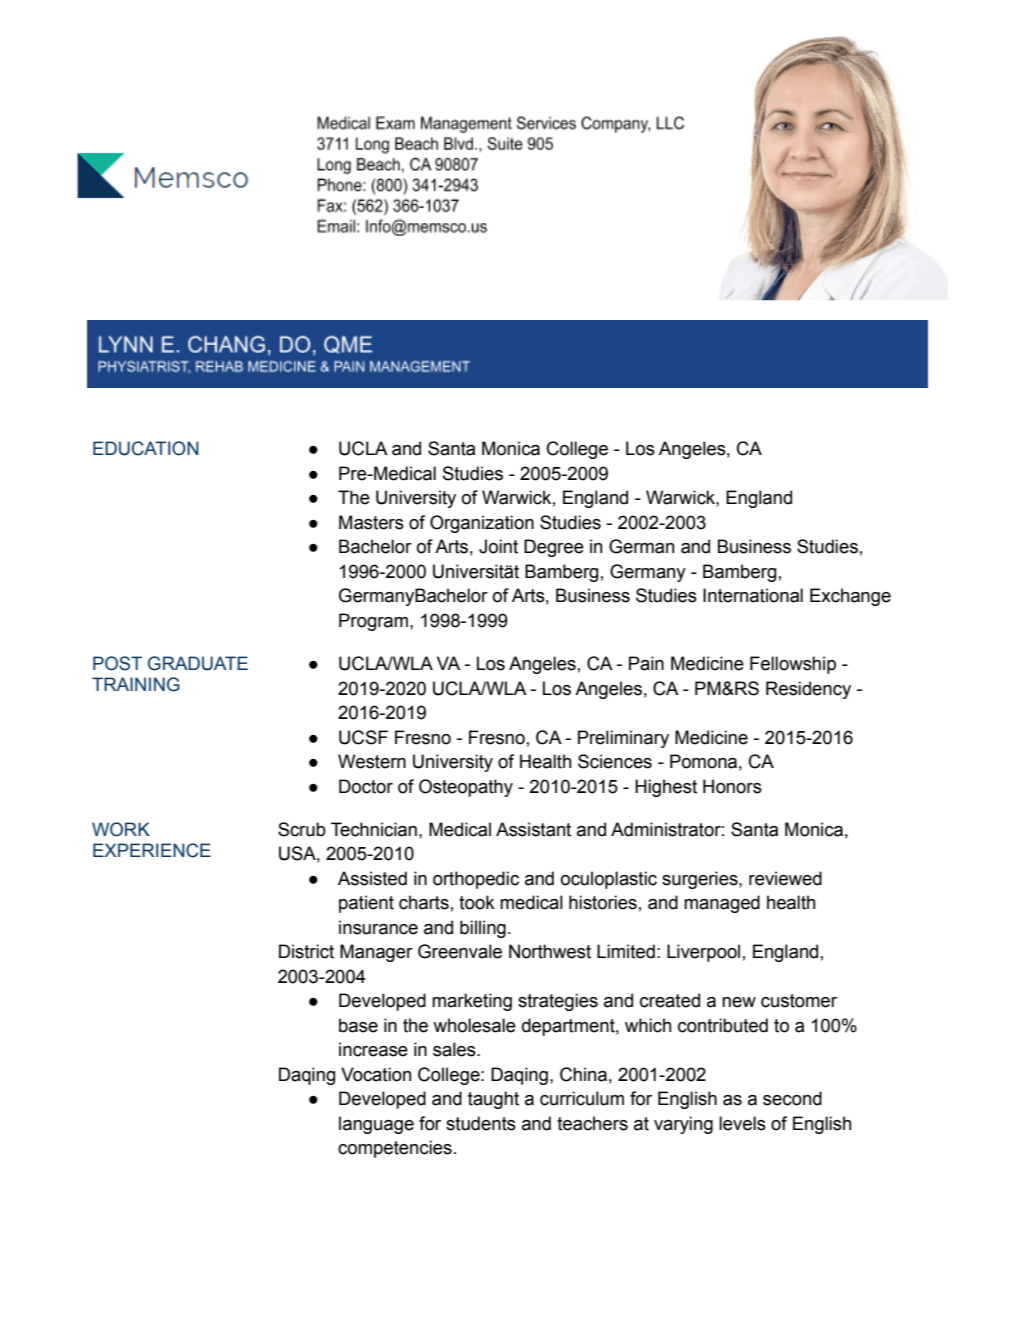 The height and width of the screenshot is (1333, 1030). What do you see at coordinates (466, 788) in the screenshot?
I see `Osteopathy` at bounding box center [466, 788].
